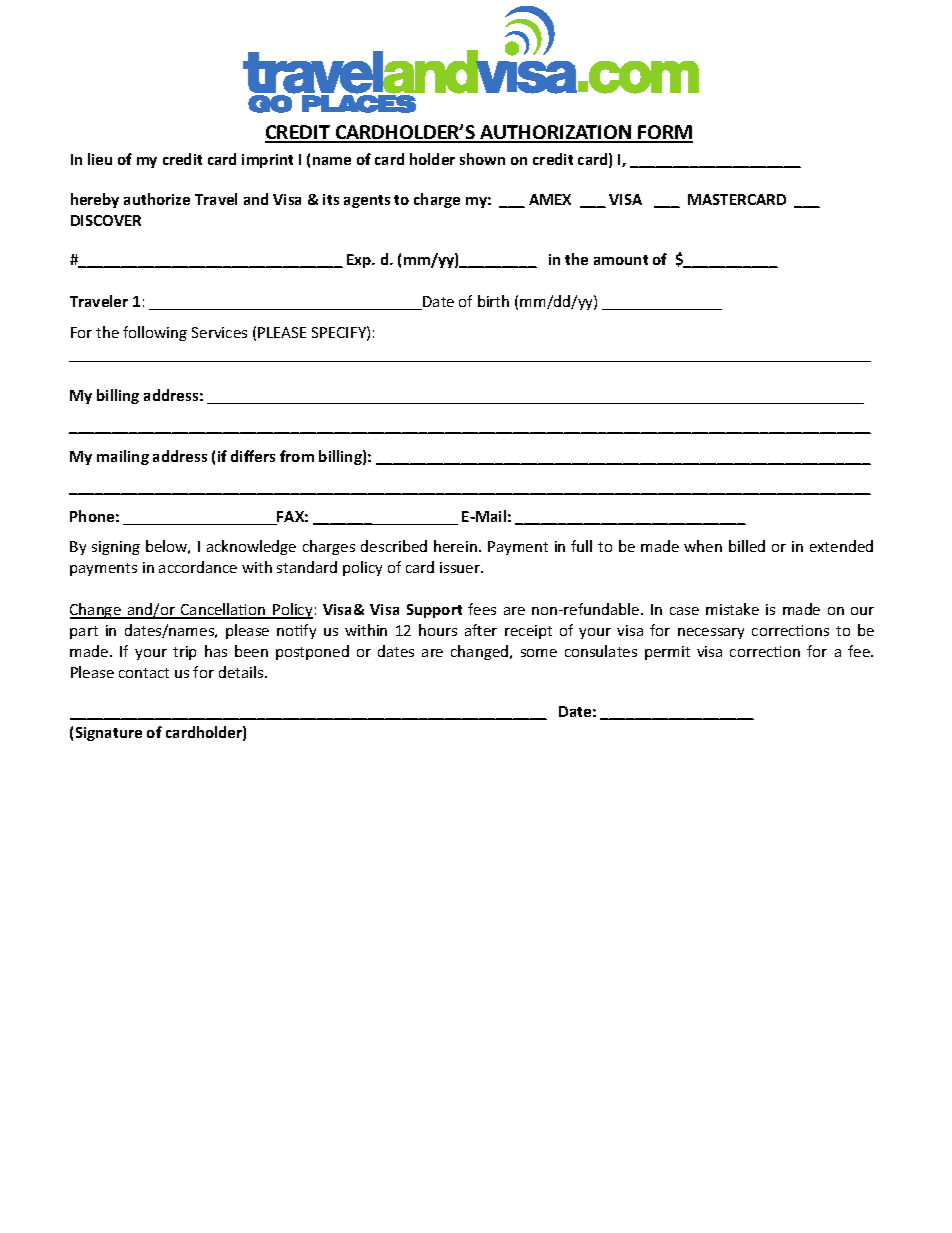 This screenshot has height=1233, width=952. Describe the element at coordinates (482, 159) in the screenshot. I see `shown` at that location.
